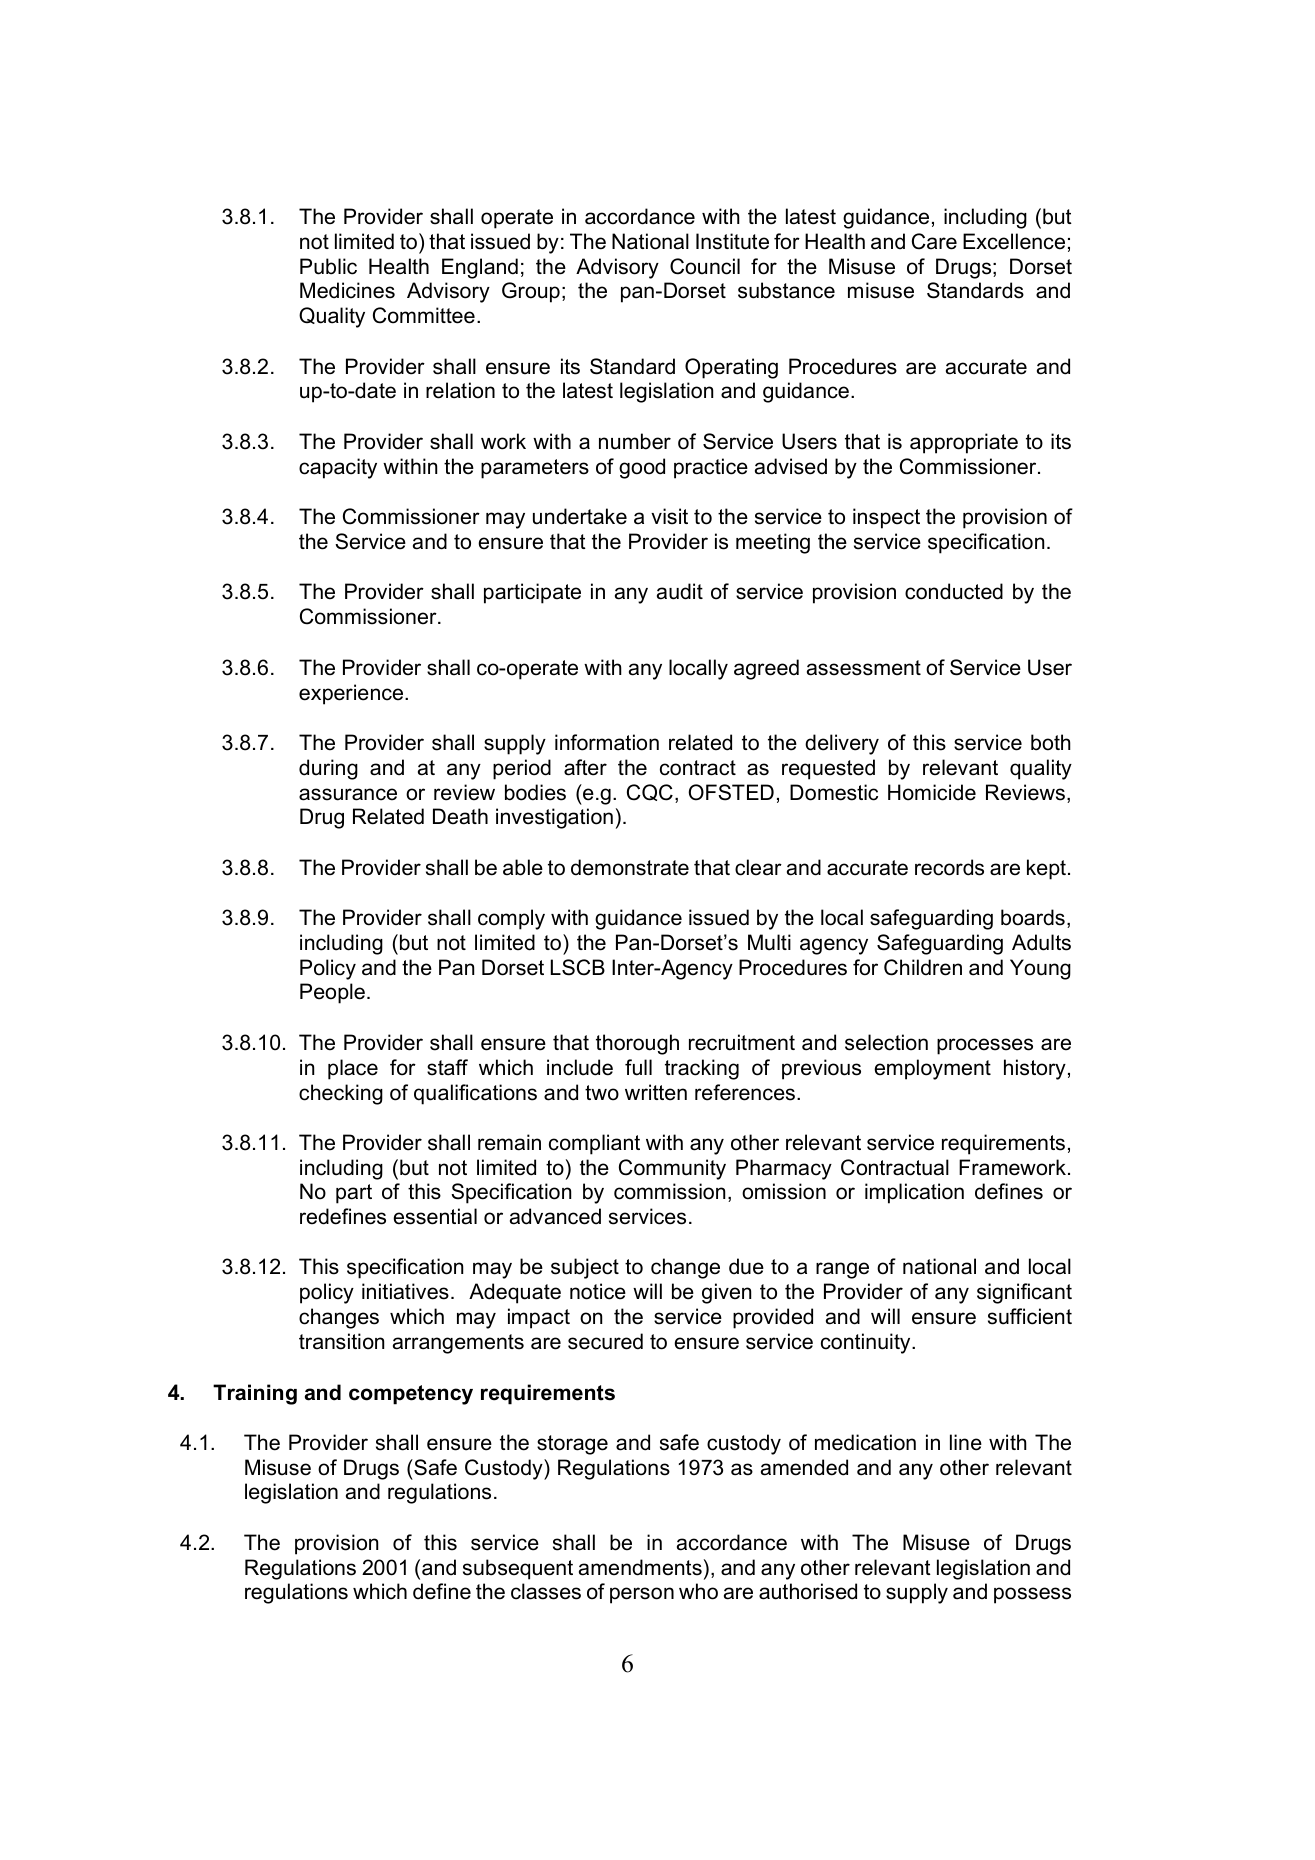  Describe the element at coordinates (705, 266) in the screenshot. I see `Council` at that location.
